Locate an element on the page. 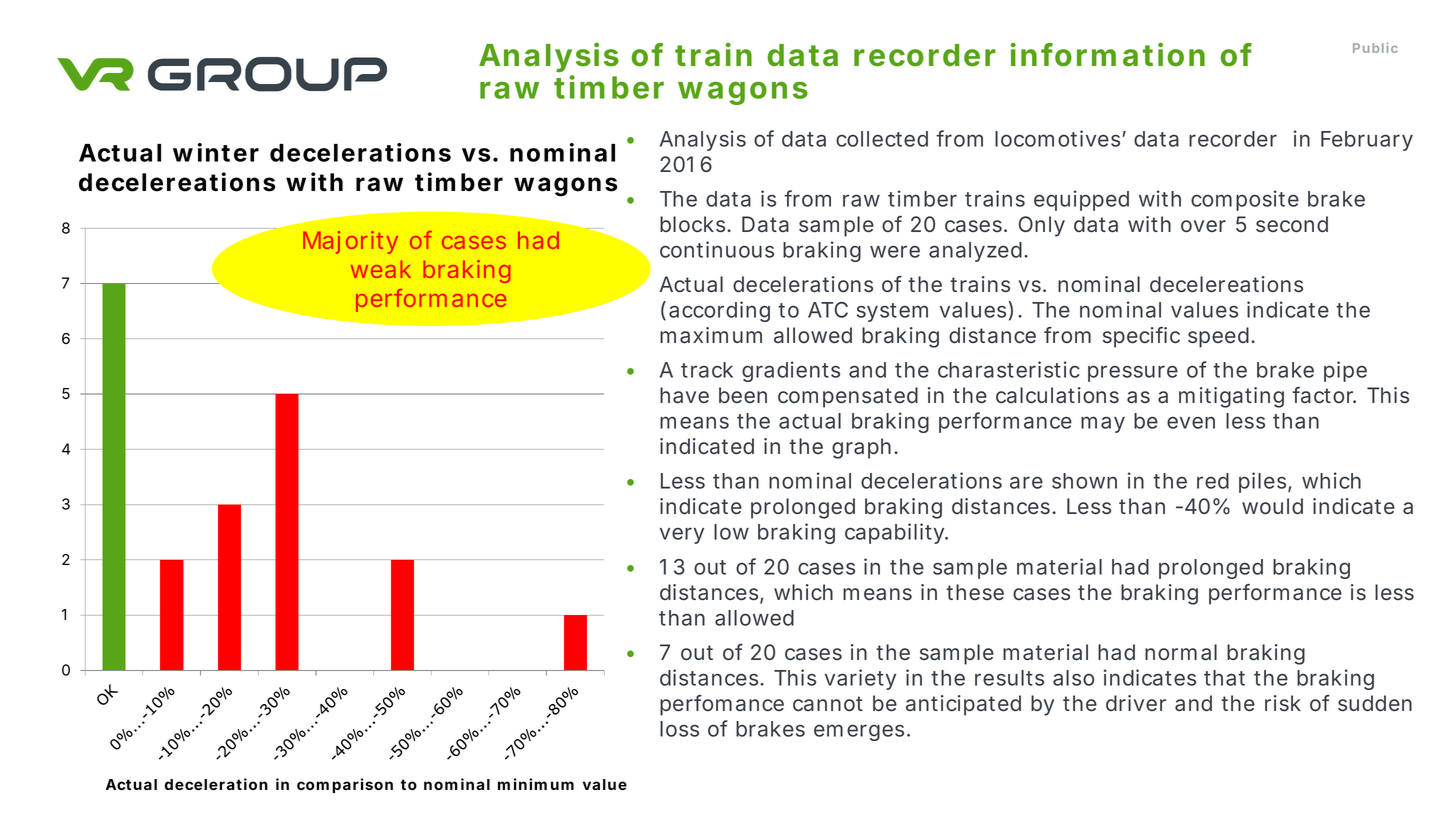  emerges is located at coordinates (859, 732).
